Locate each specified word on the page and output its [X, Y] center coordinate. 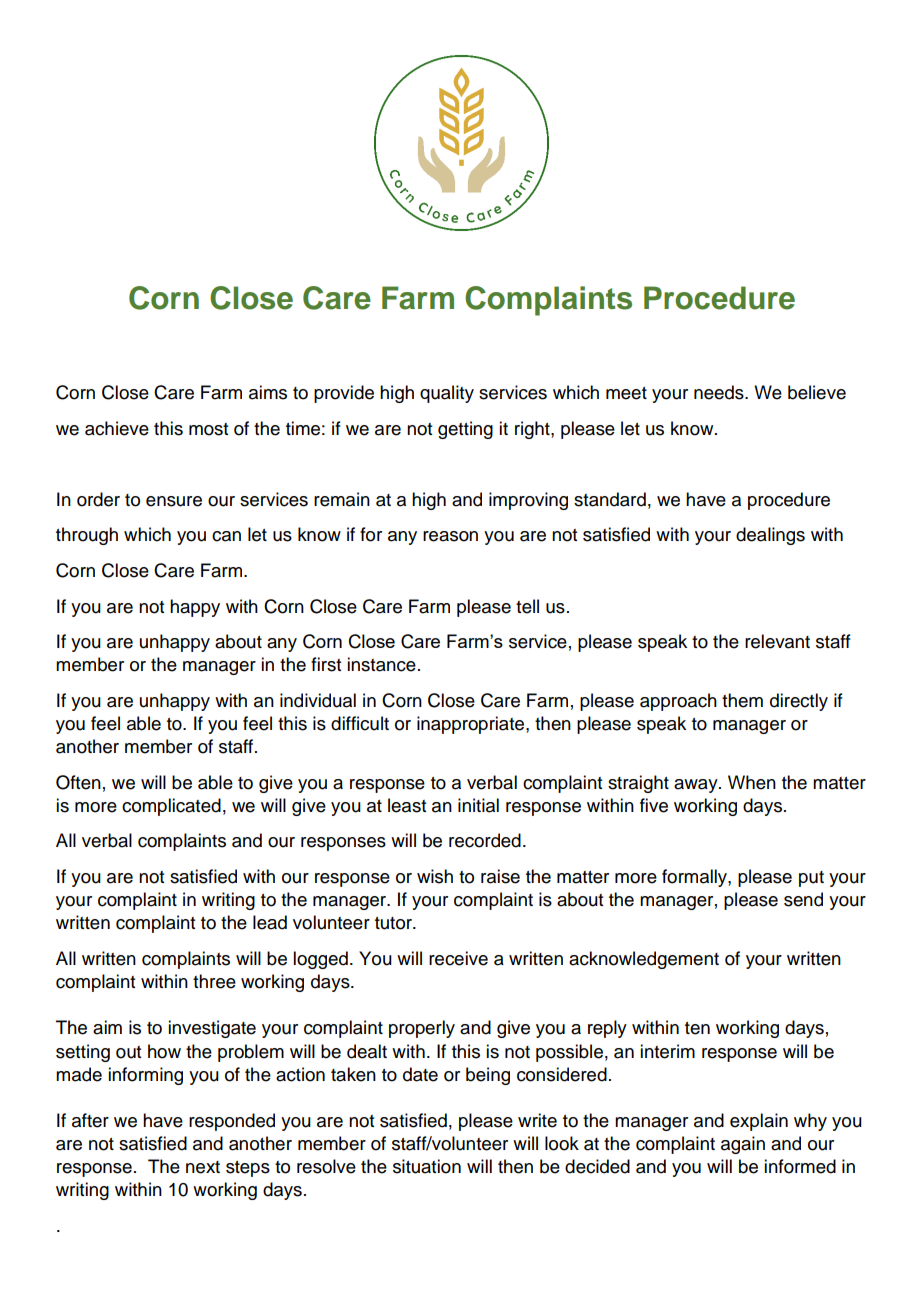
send [803, 899]
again [743, 1145]
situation [427, 1166]
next [203, 1167]
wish [435, 876]
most [208, 429]
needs [720, 392]
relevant [777, 641]
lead [270, 922]
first [326, 664]
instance [381, 664]
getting [465, 430]
